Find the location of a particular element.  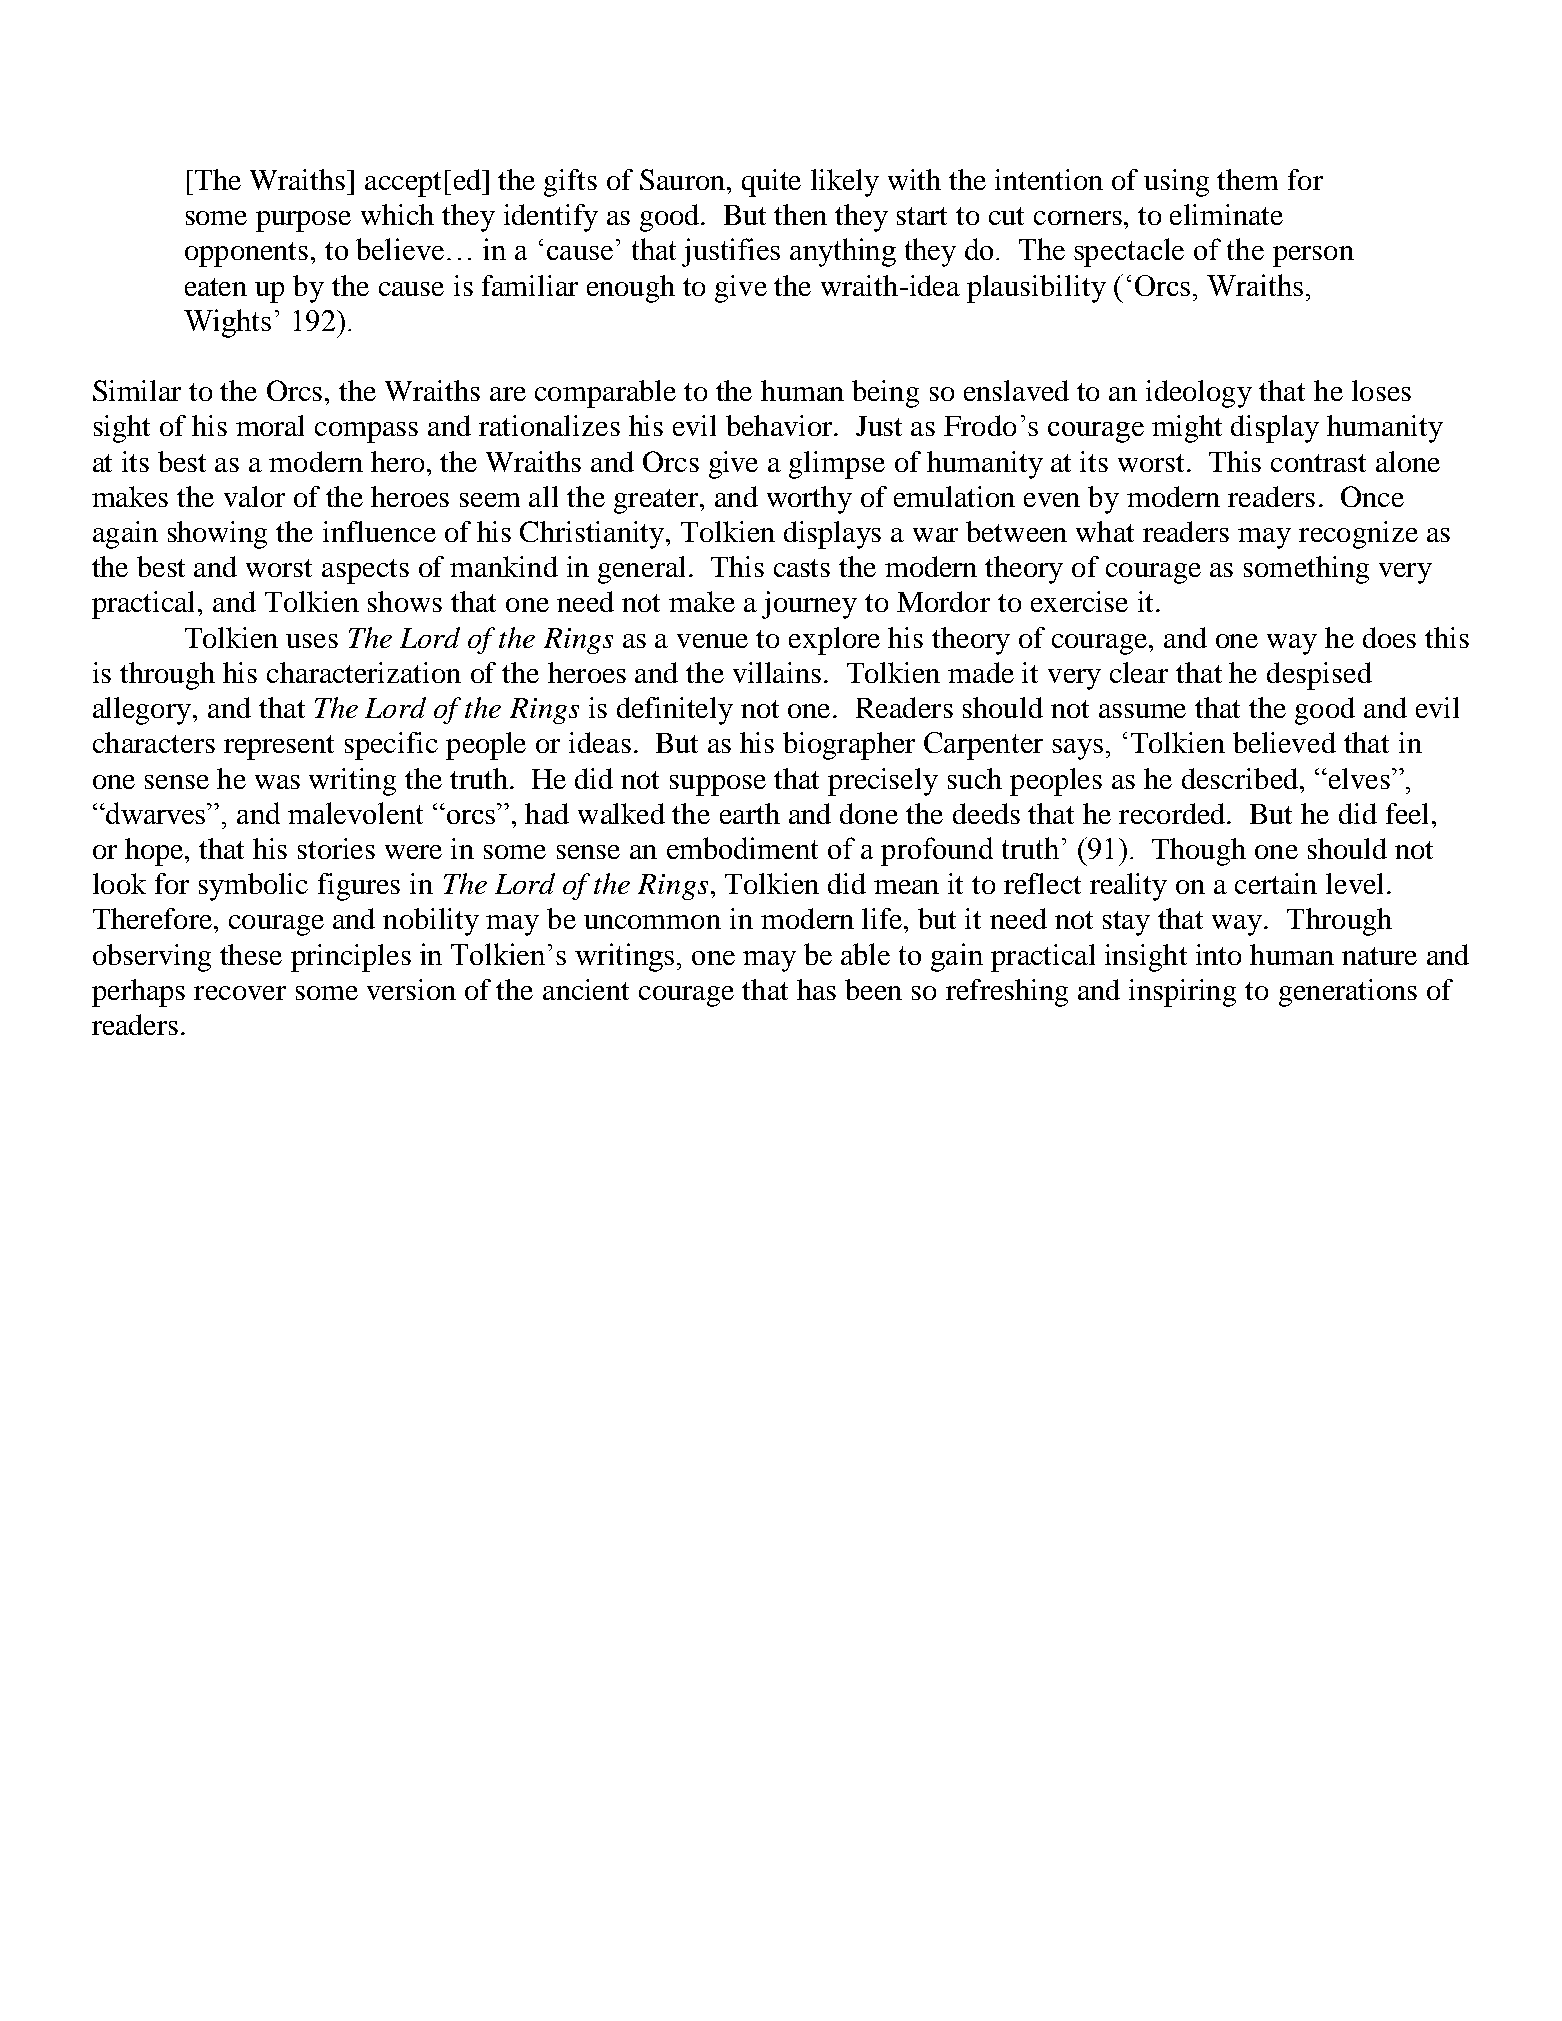

has is located at coordinates (816, 989).
